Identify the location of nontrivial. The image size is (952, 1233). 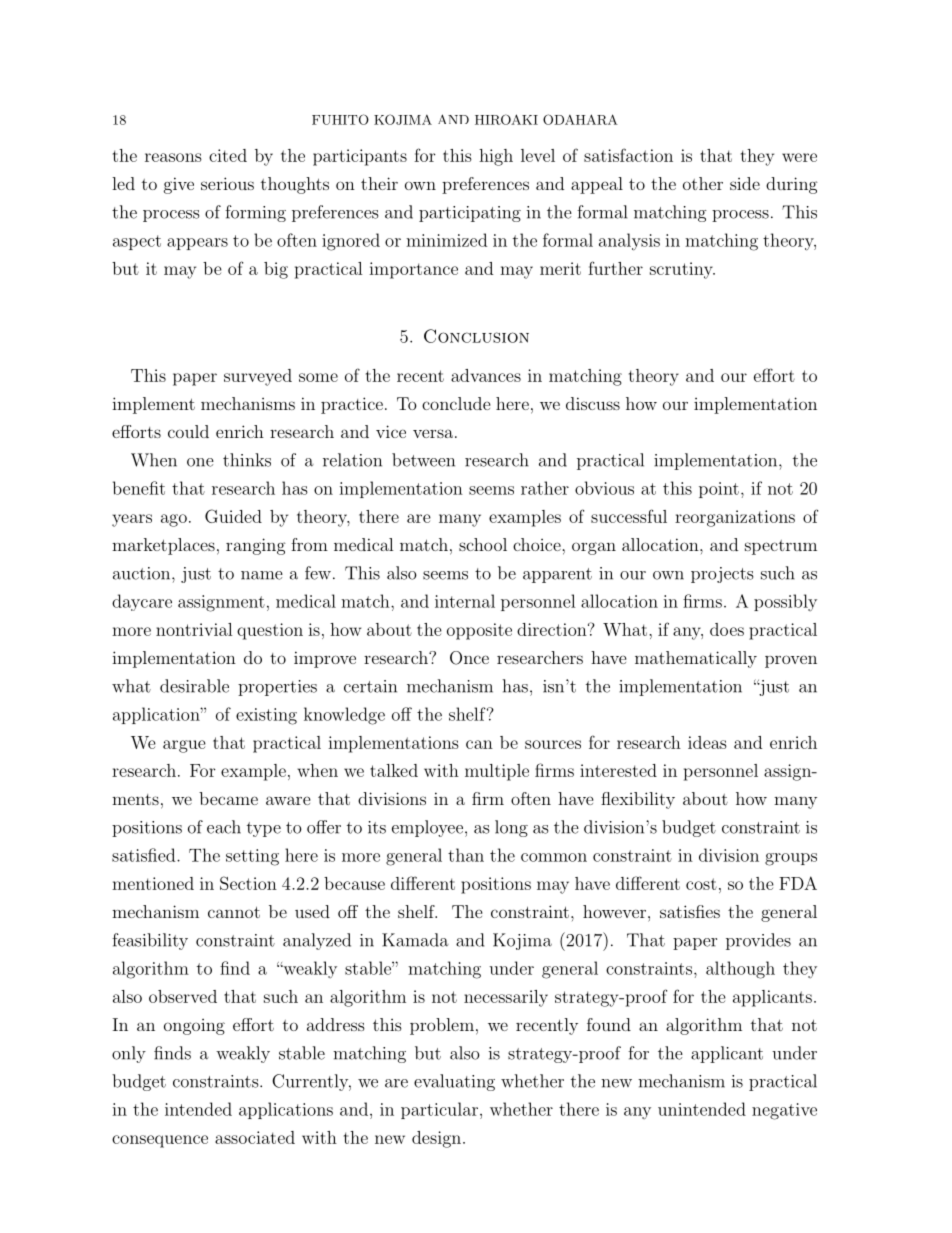
(194, 629).
